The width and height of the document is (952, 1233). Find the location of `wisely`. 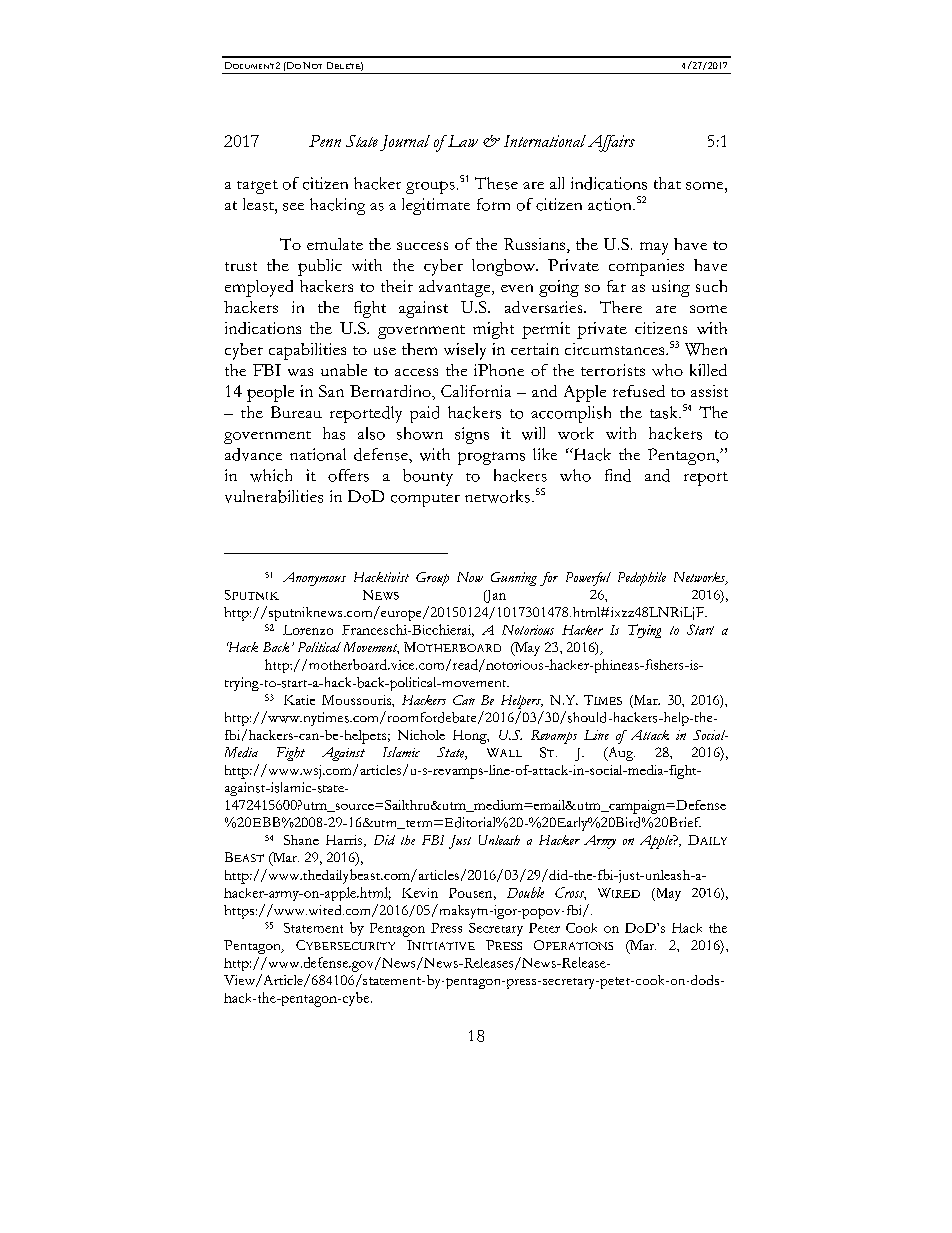

wisely is located at coordinates (465, 351).
